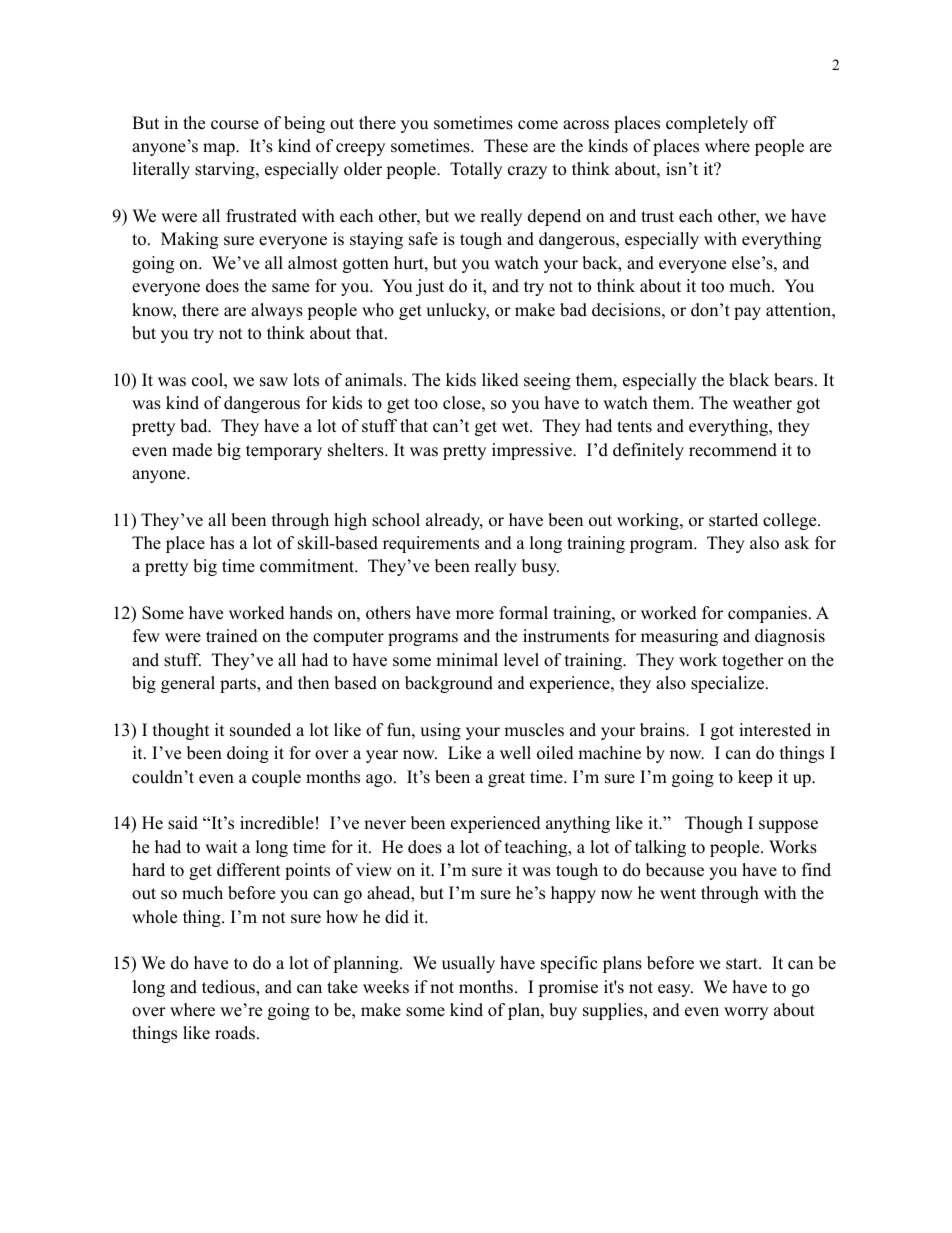 The height and width of the page is (1233, 952). I want to click on completely, so click(707, 124).
